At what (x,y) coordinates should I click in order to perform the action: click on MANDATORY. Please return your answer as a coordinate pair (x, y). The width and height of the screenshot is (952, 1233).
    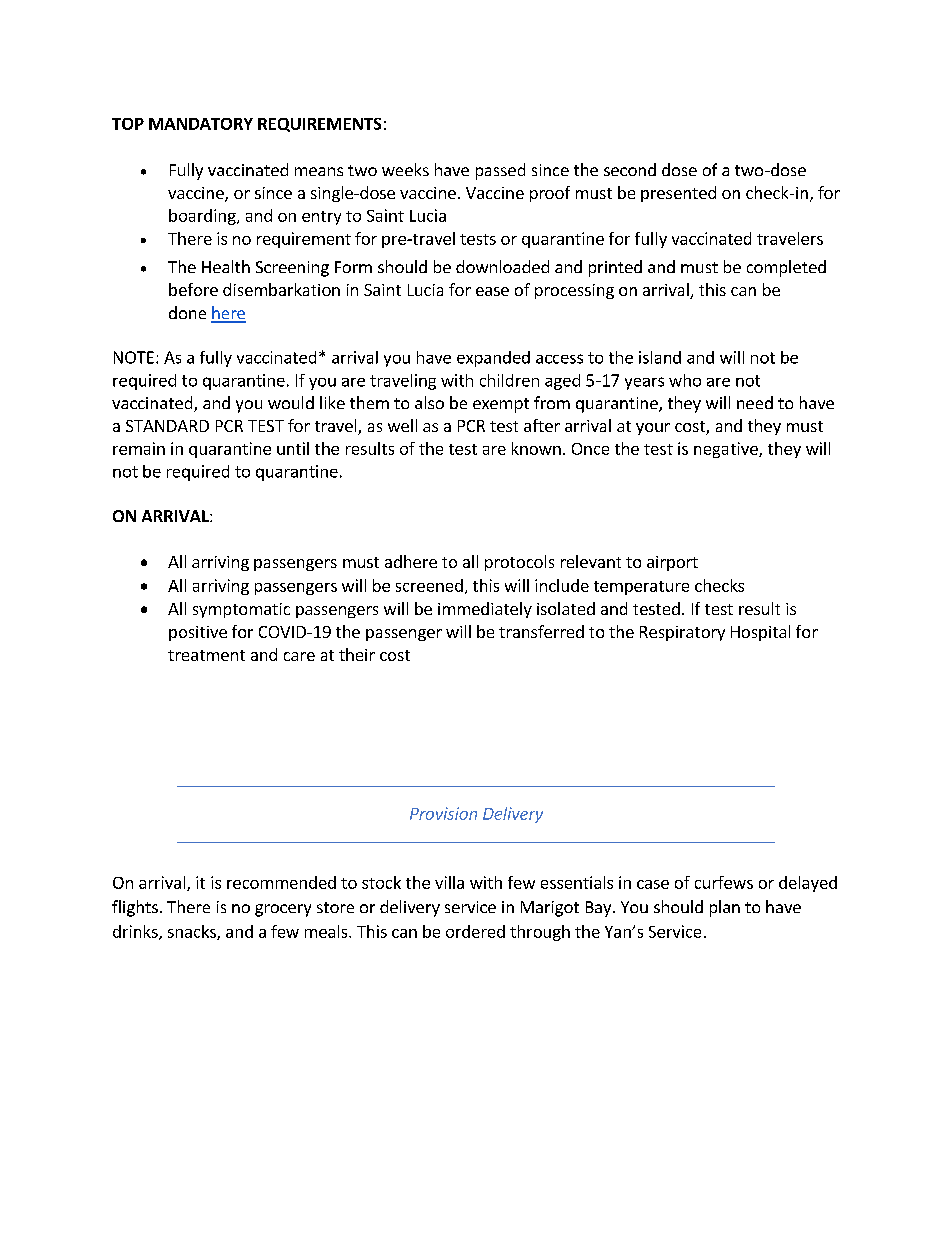
    Looking at the image, I should click on (201, 124).
